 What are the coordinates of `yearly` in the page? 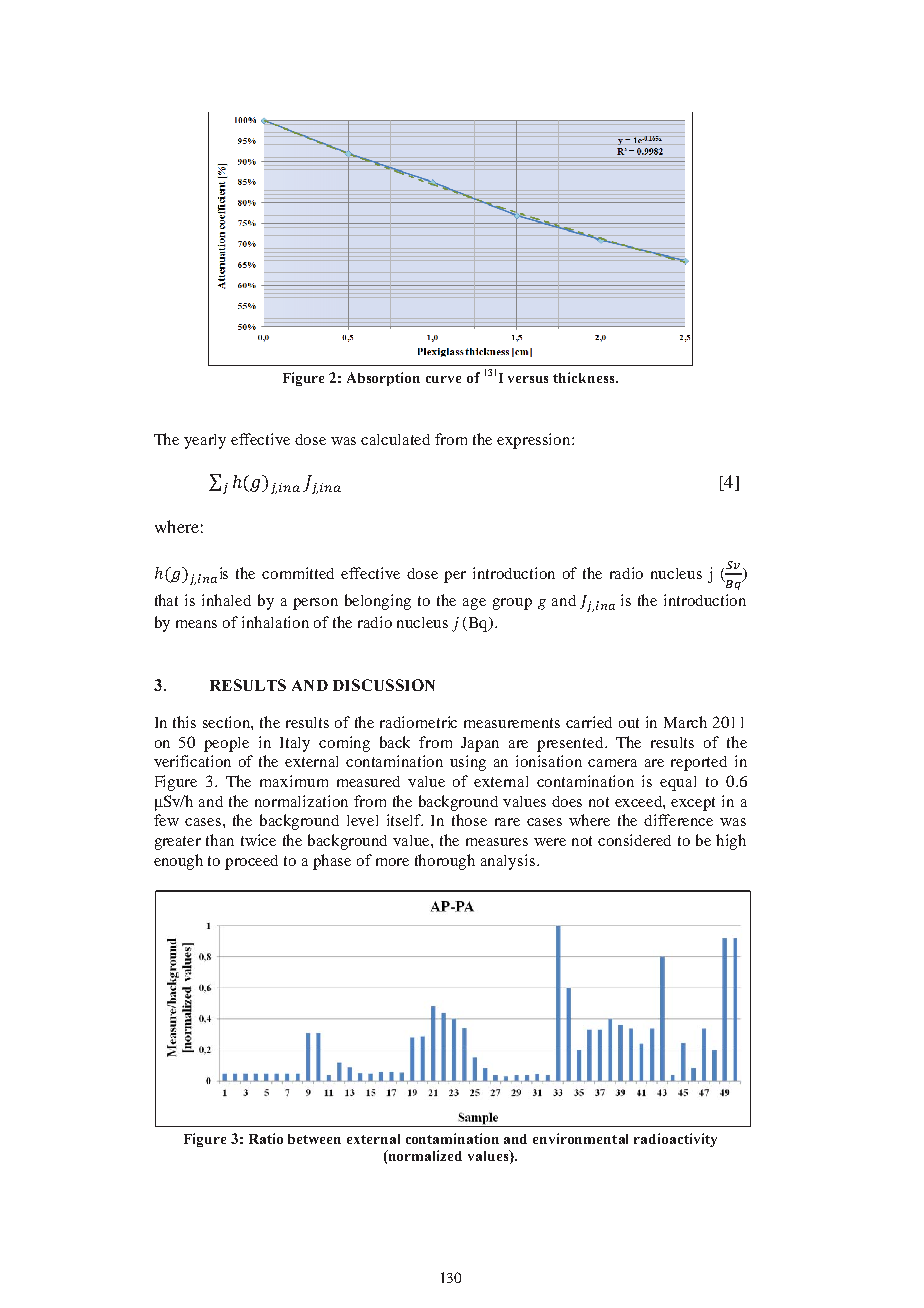 It's located at (205, 441).
